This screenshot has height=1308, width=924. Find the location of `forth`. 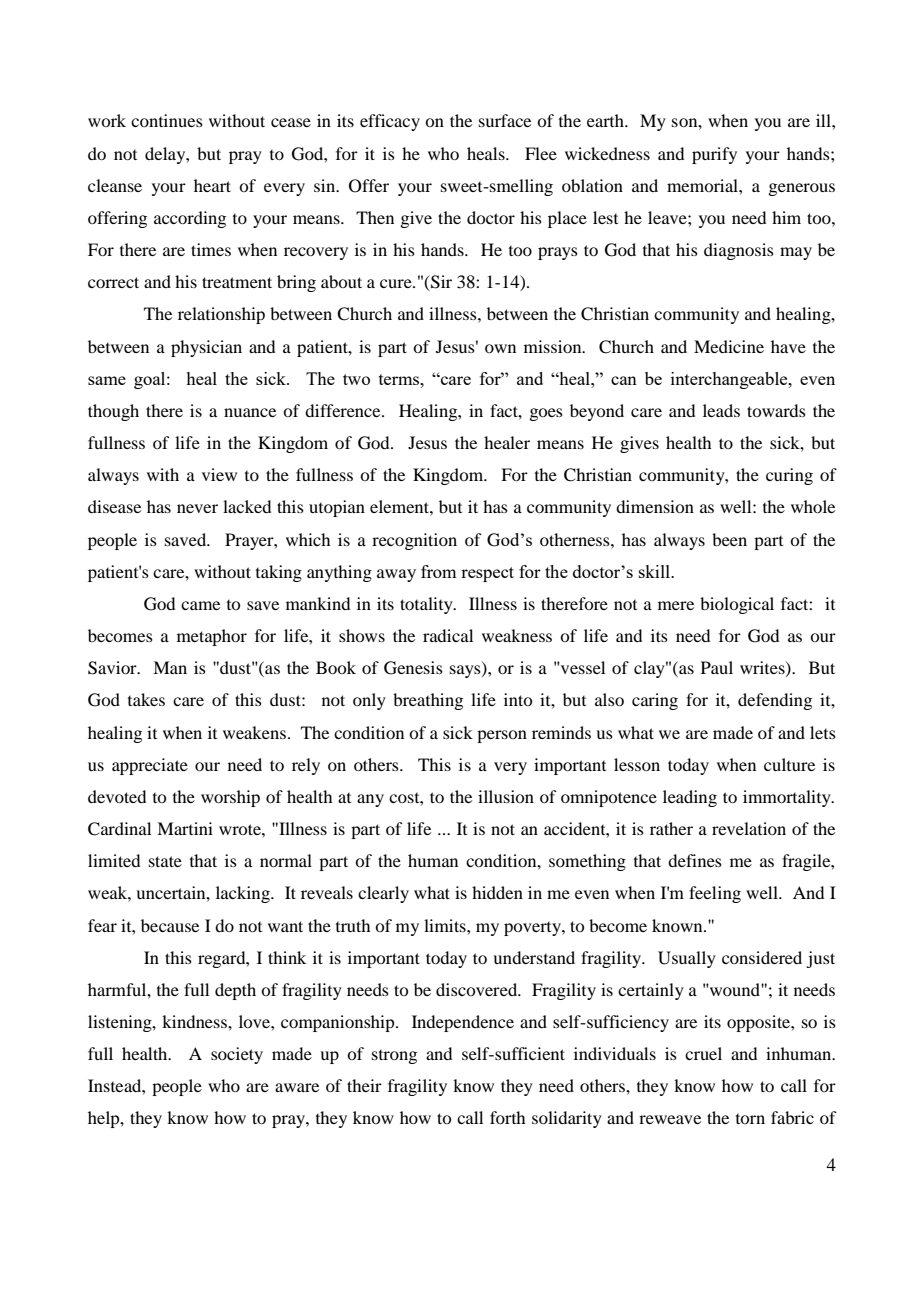

forth is located at coordinates (507, 1117).
